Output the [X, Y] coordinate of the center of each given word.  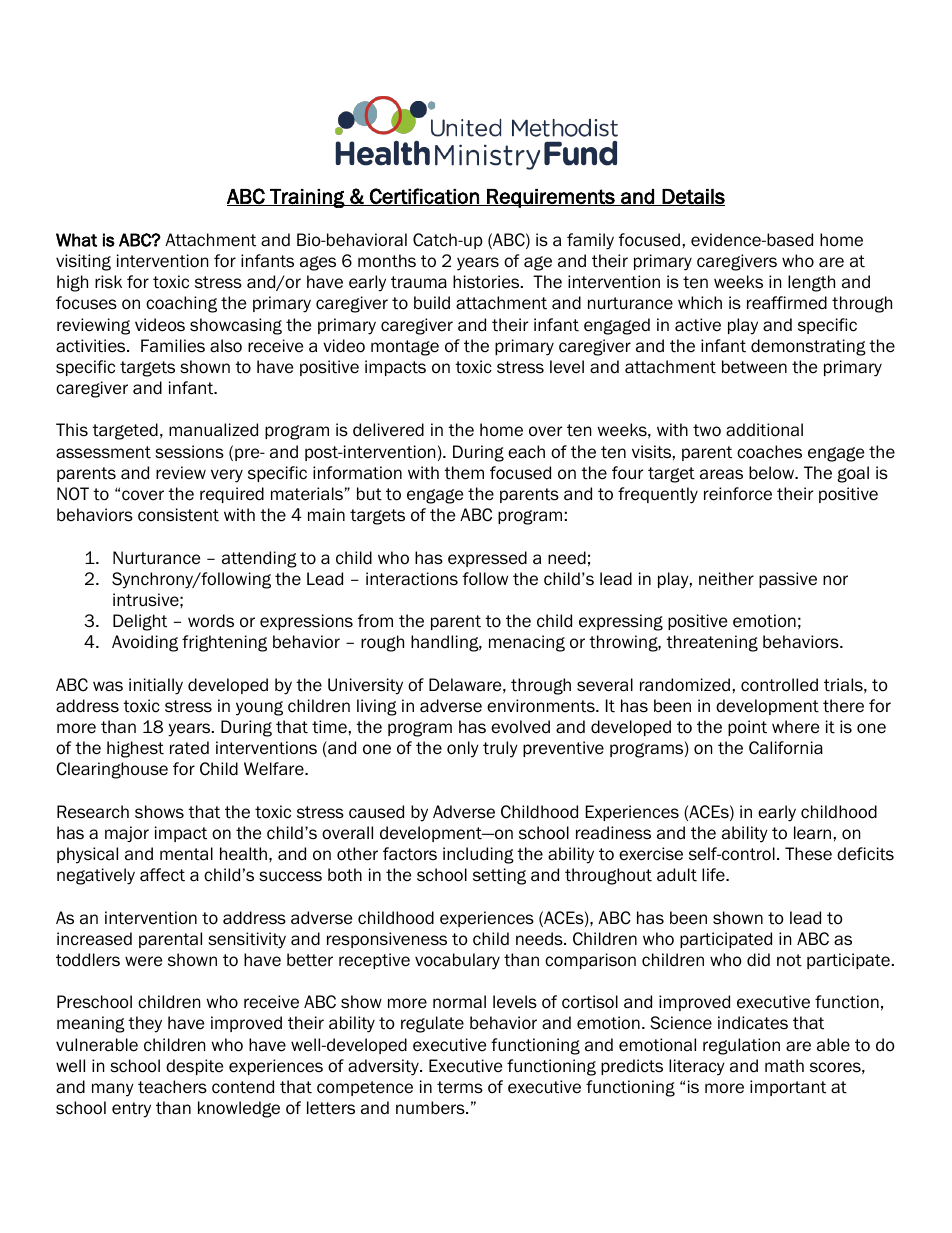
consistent [178, 515]
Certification [424, 197]
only [463, 749]
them [464, 473]
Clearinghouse [112, 770]
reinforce [738, 494]
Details [693, 197]
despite [194, 1067]
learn [812, 833]
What [76, 240]
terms [460, 1087]
